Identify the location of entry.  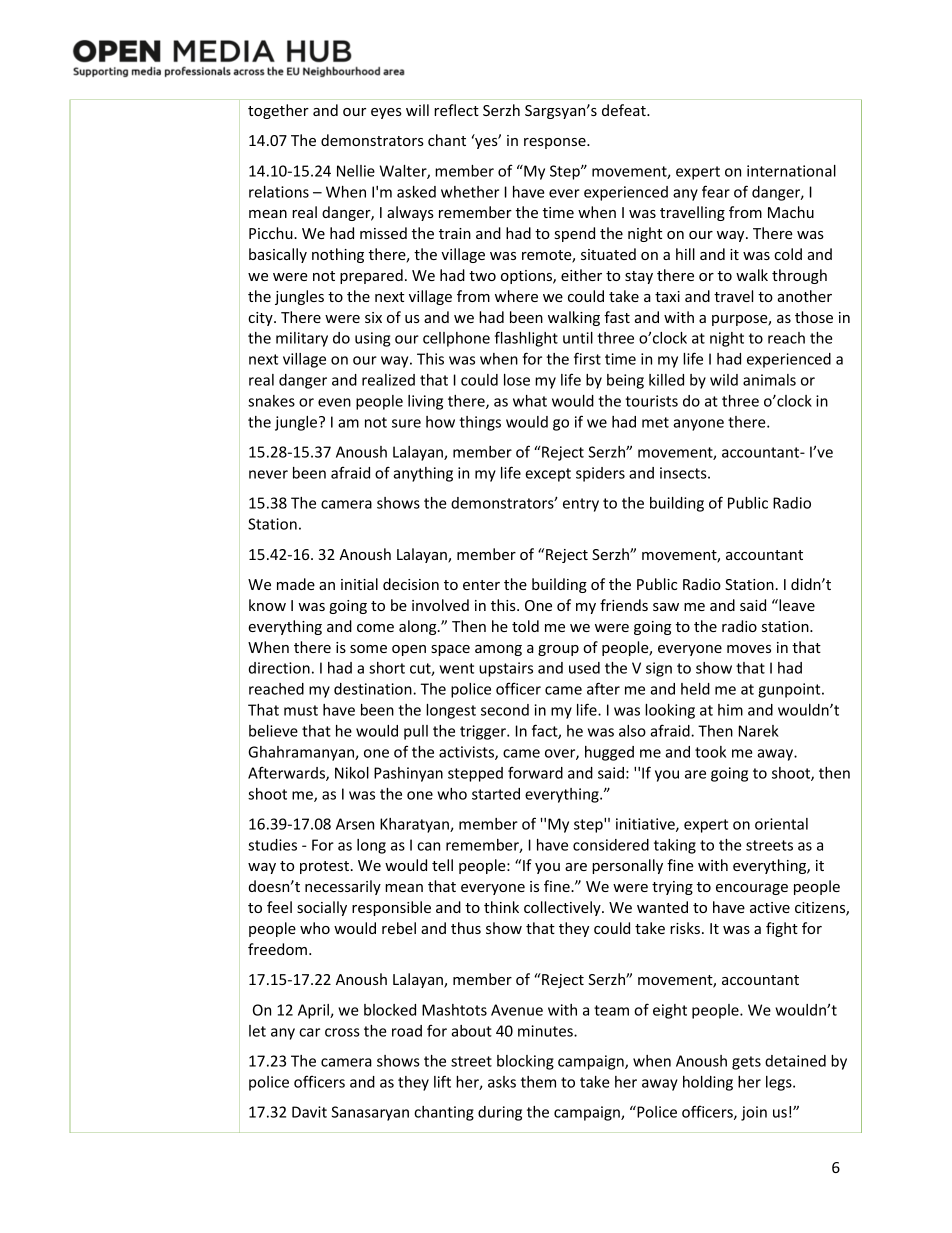
(581, 505).
